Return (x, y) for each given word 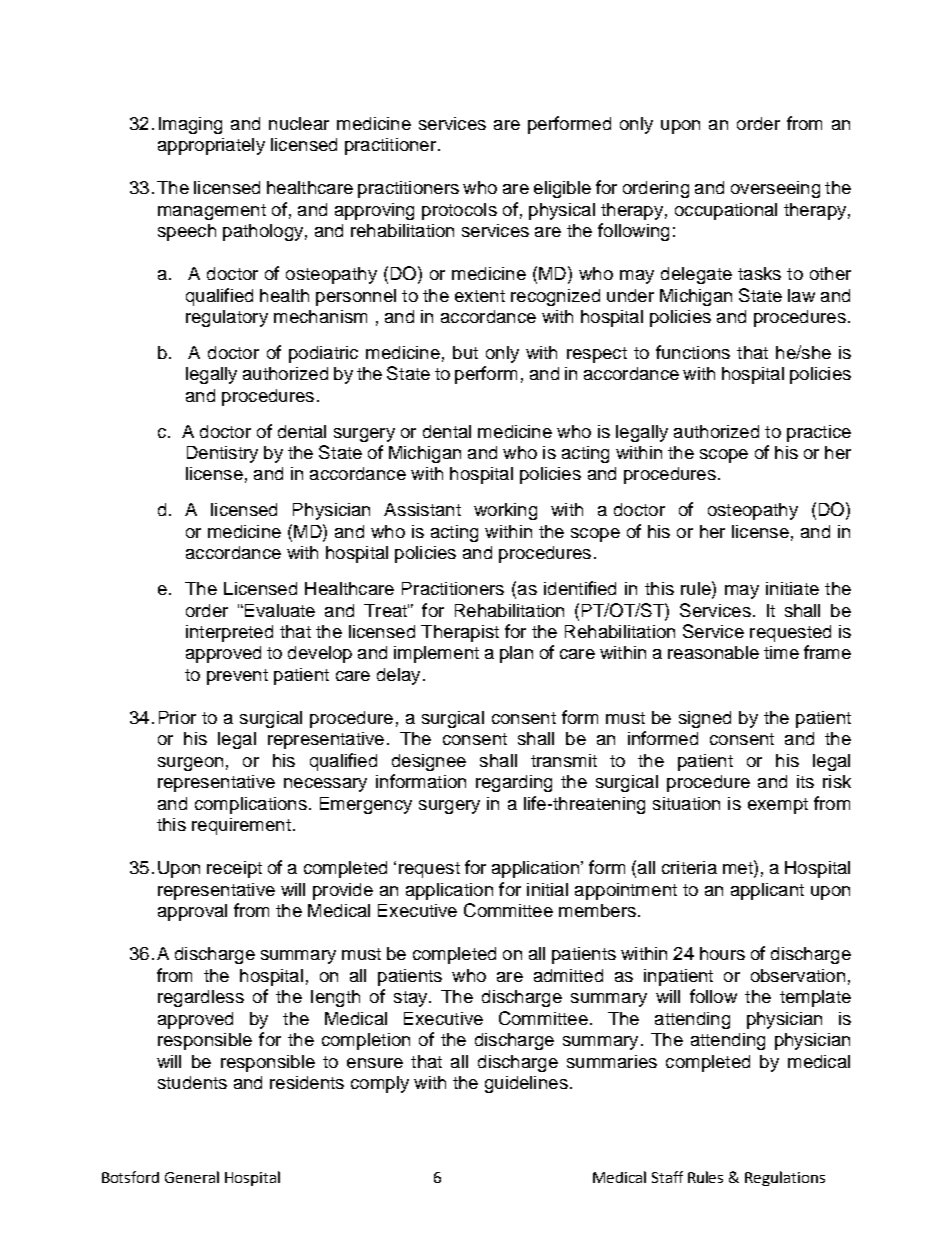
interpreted (229, 633)
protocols (459, 211)
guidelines (526, 1084)
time (781, 652)
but (465, 352)
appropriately (211, 146)
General (192, 1177)
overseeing (775, 189)
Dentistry (222, 454)
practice (819, 433)
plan (516, 654)
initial (547, 889)
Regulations (785, 1178)
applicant (767, 891)
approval (192, 912)
